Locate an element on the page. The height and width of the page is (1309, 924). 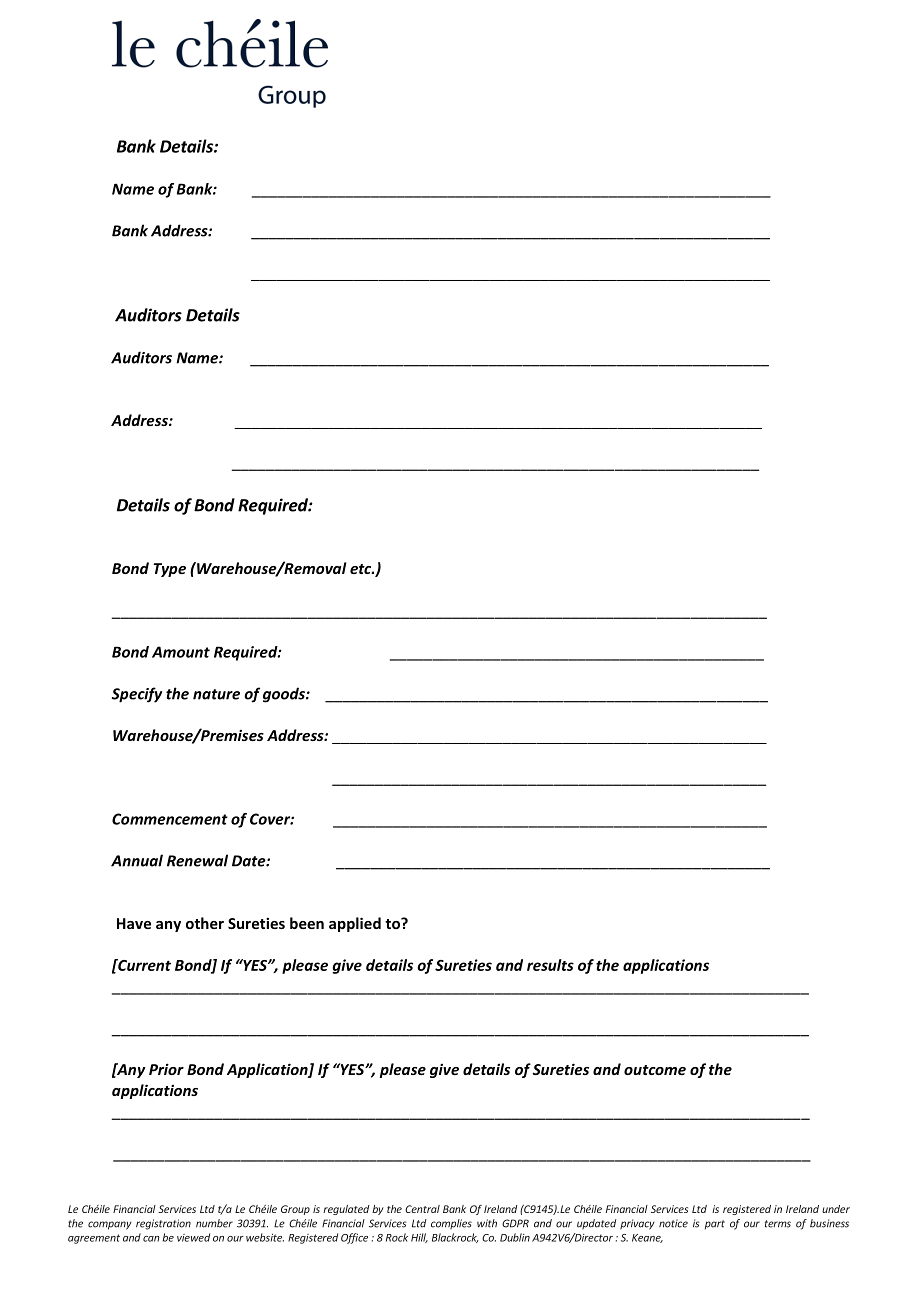
Specify is located at coordinates (137, 695).
